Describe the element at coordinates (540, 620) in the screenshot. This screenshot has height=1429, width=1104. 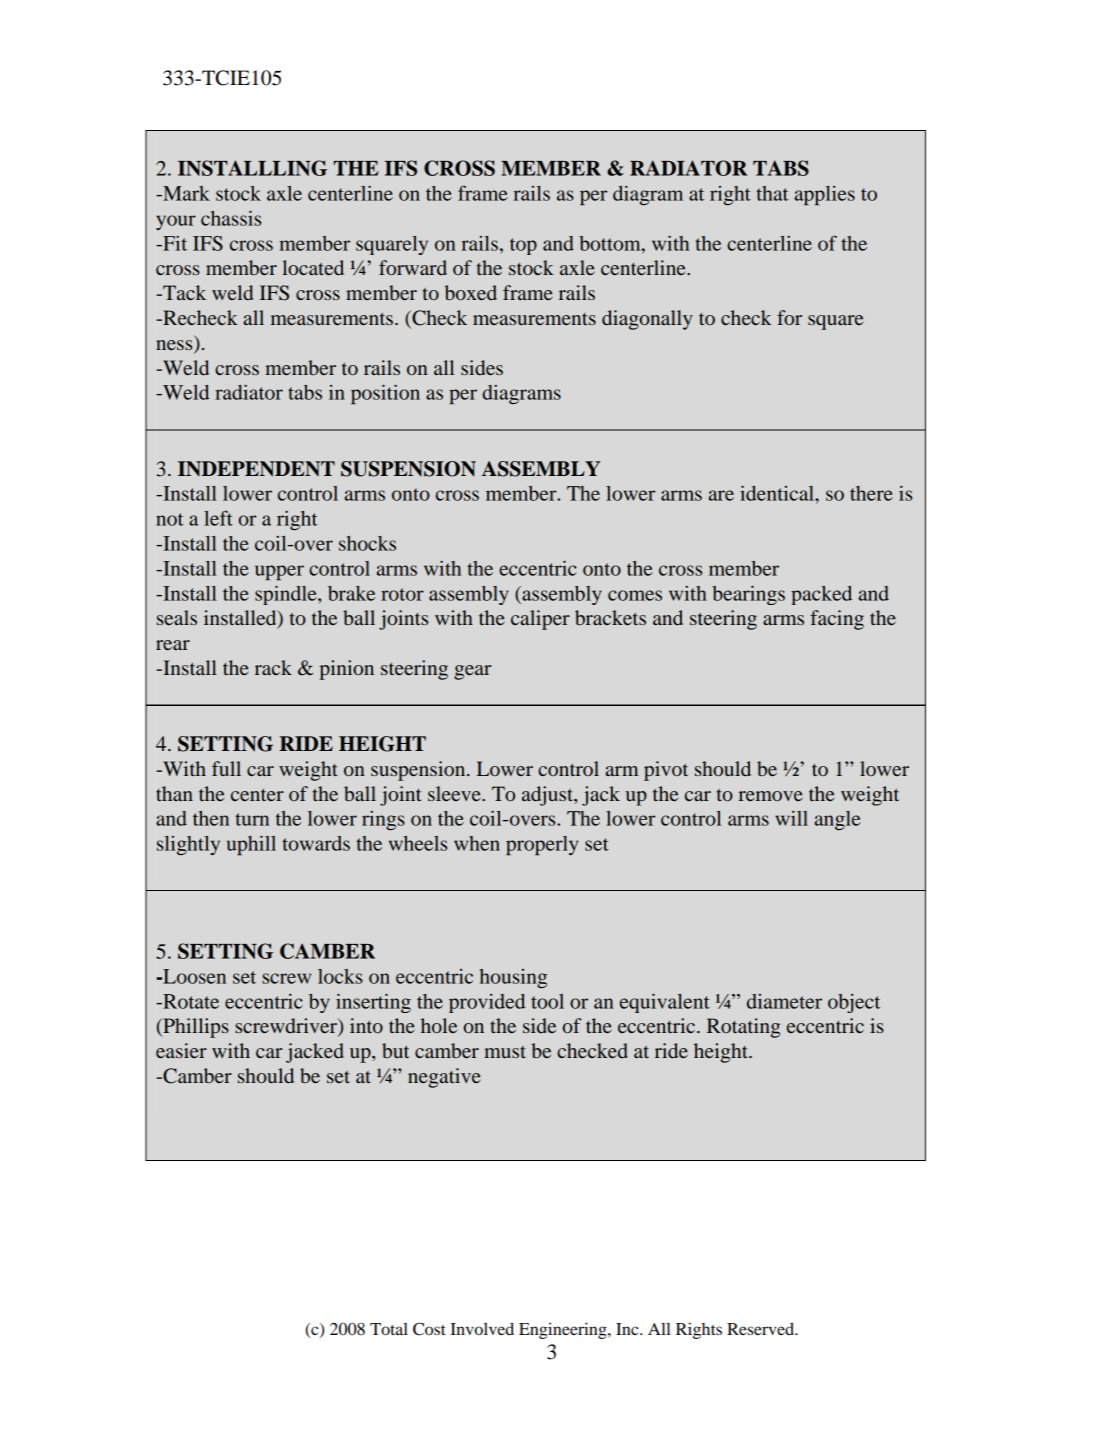
I see `caliper` at that location.
